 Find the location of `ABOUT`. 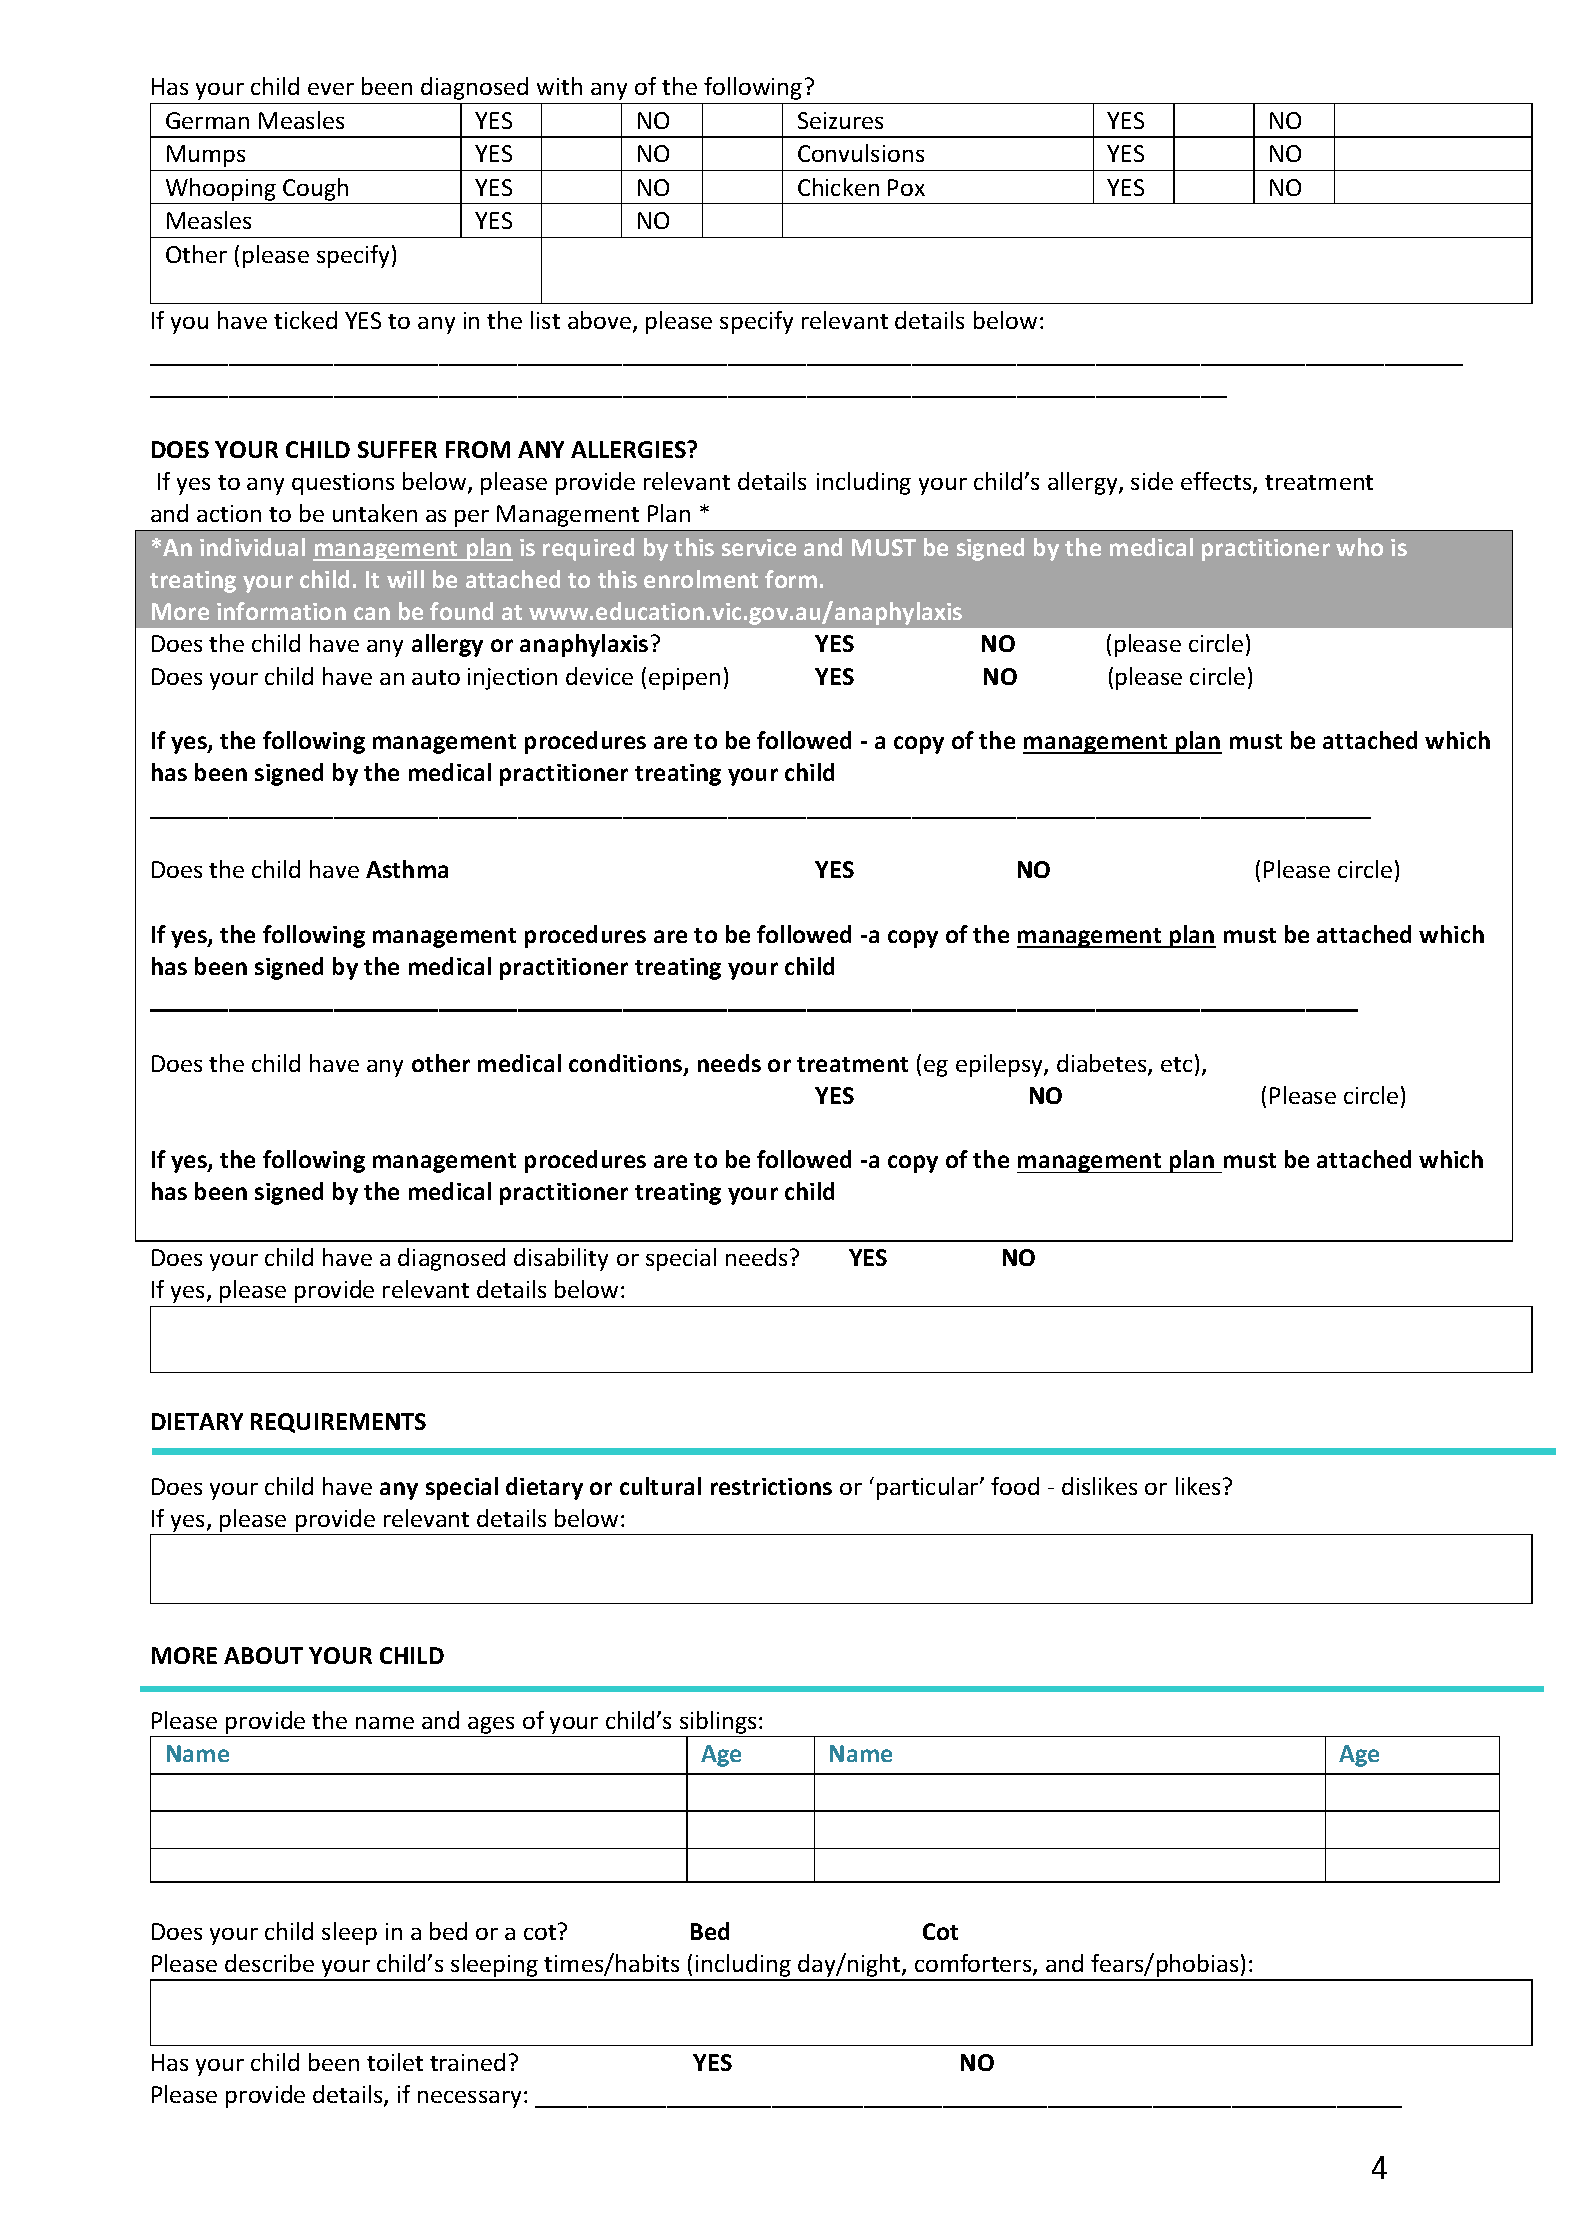

ABOUT is located at coordinates (263, 1655).
